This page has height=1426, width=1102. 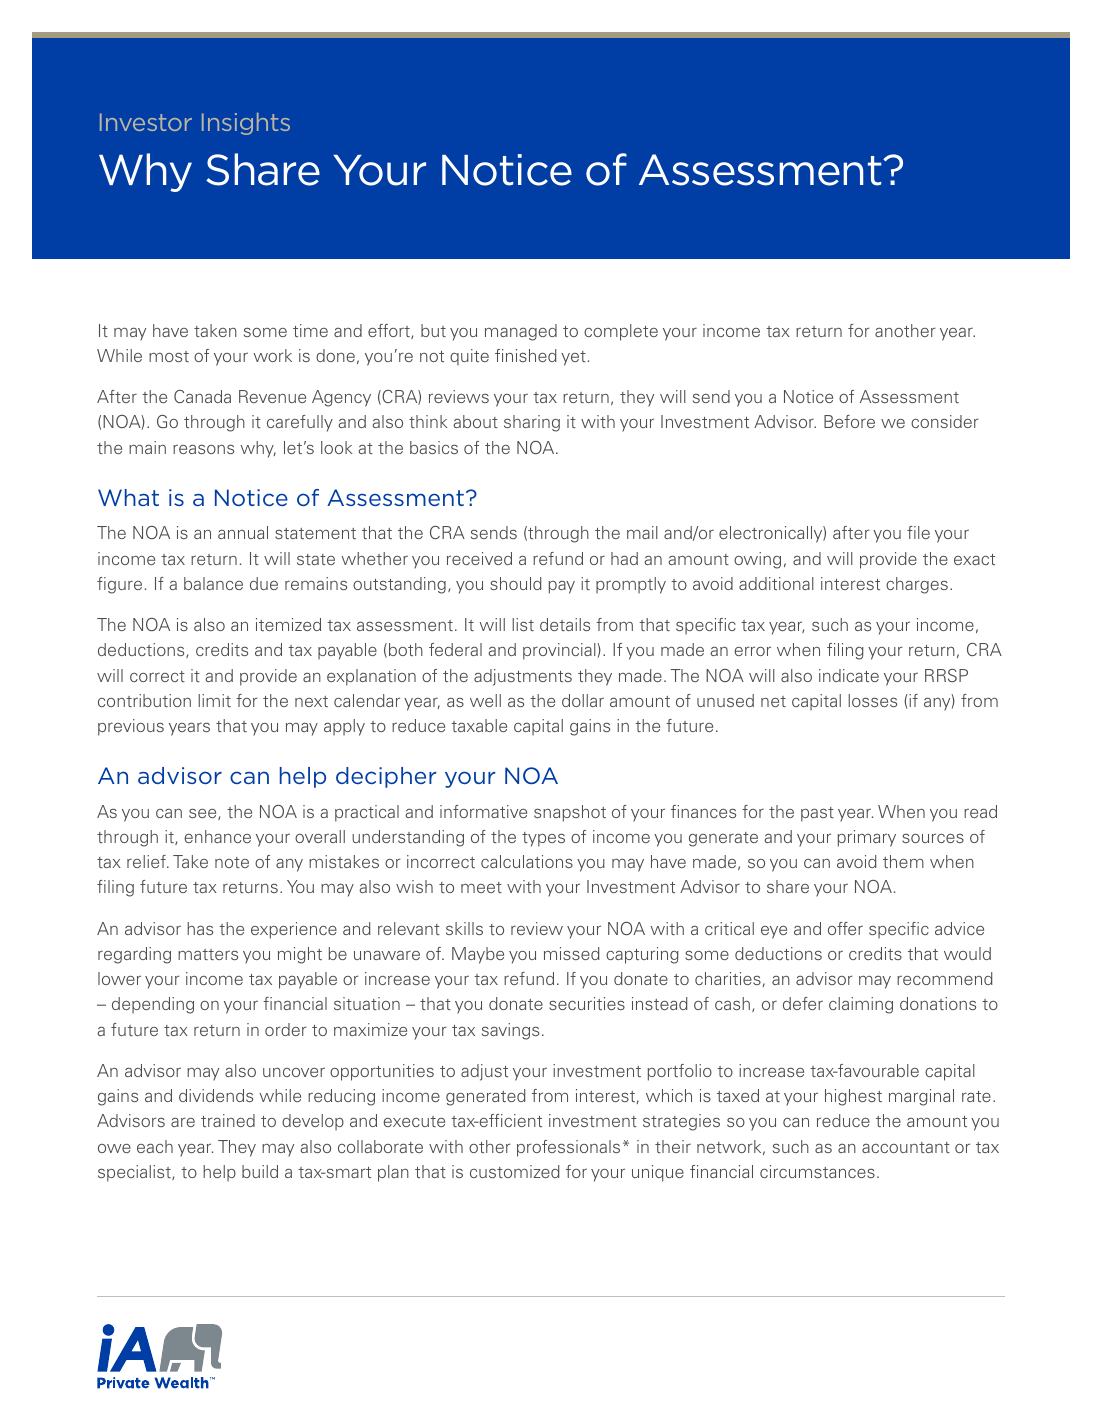 What do you see at coordinates (918, 532) in the page?
I see `file` at bounding box center [918, 532].
